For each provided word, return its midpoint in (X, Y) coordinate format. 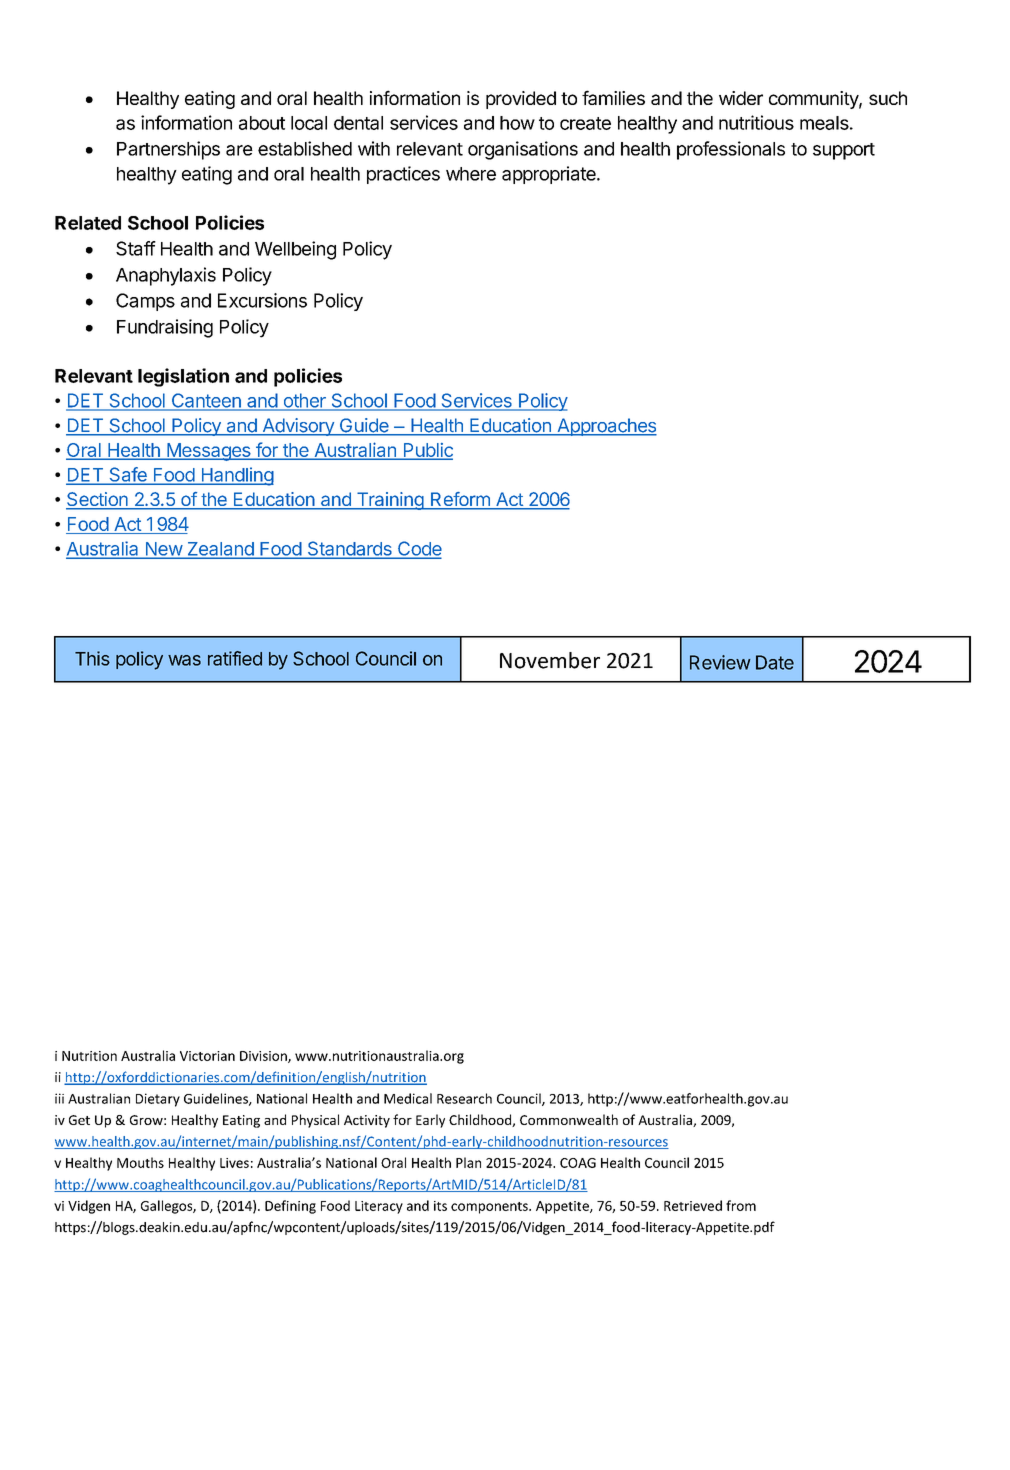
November (550, 660)
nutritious (756, 122)
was (184, 660)
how (517, 123)
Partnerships (168, 150)
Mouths (140, 1162)
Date (775, 662)
